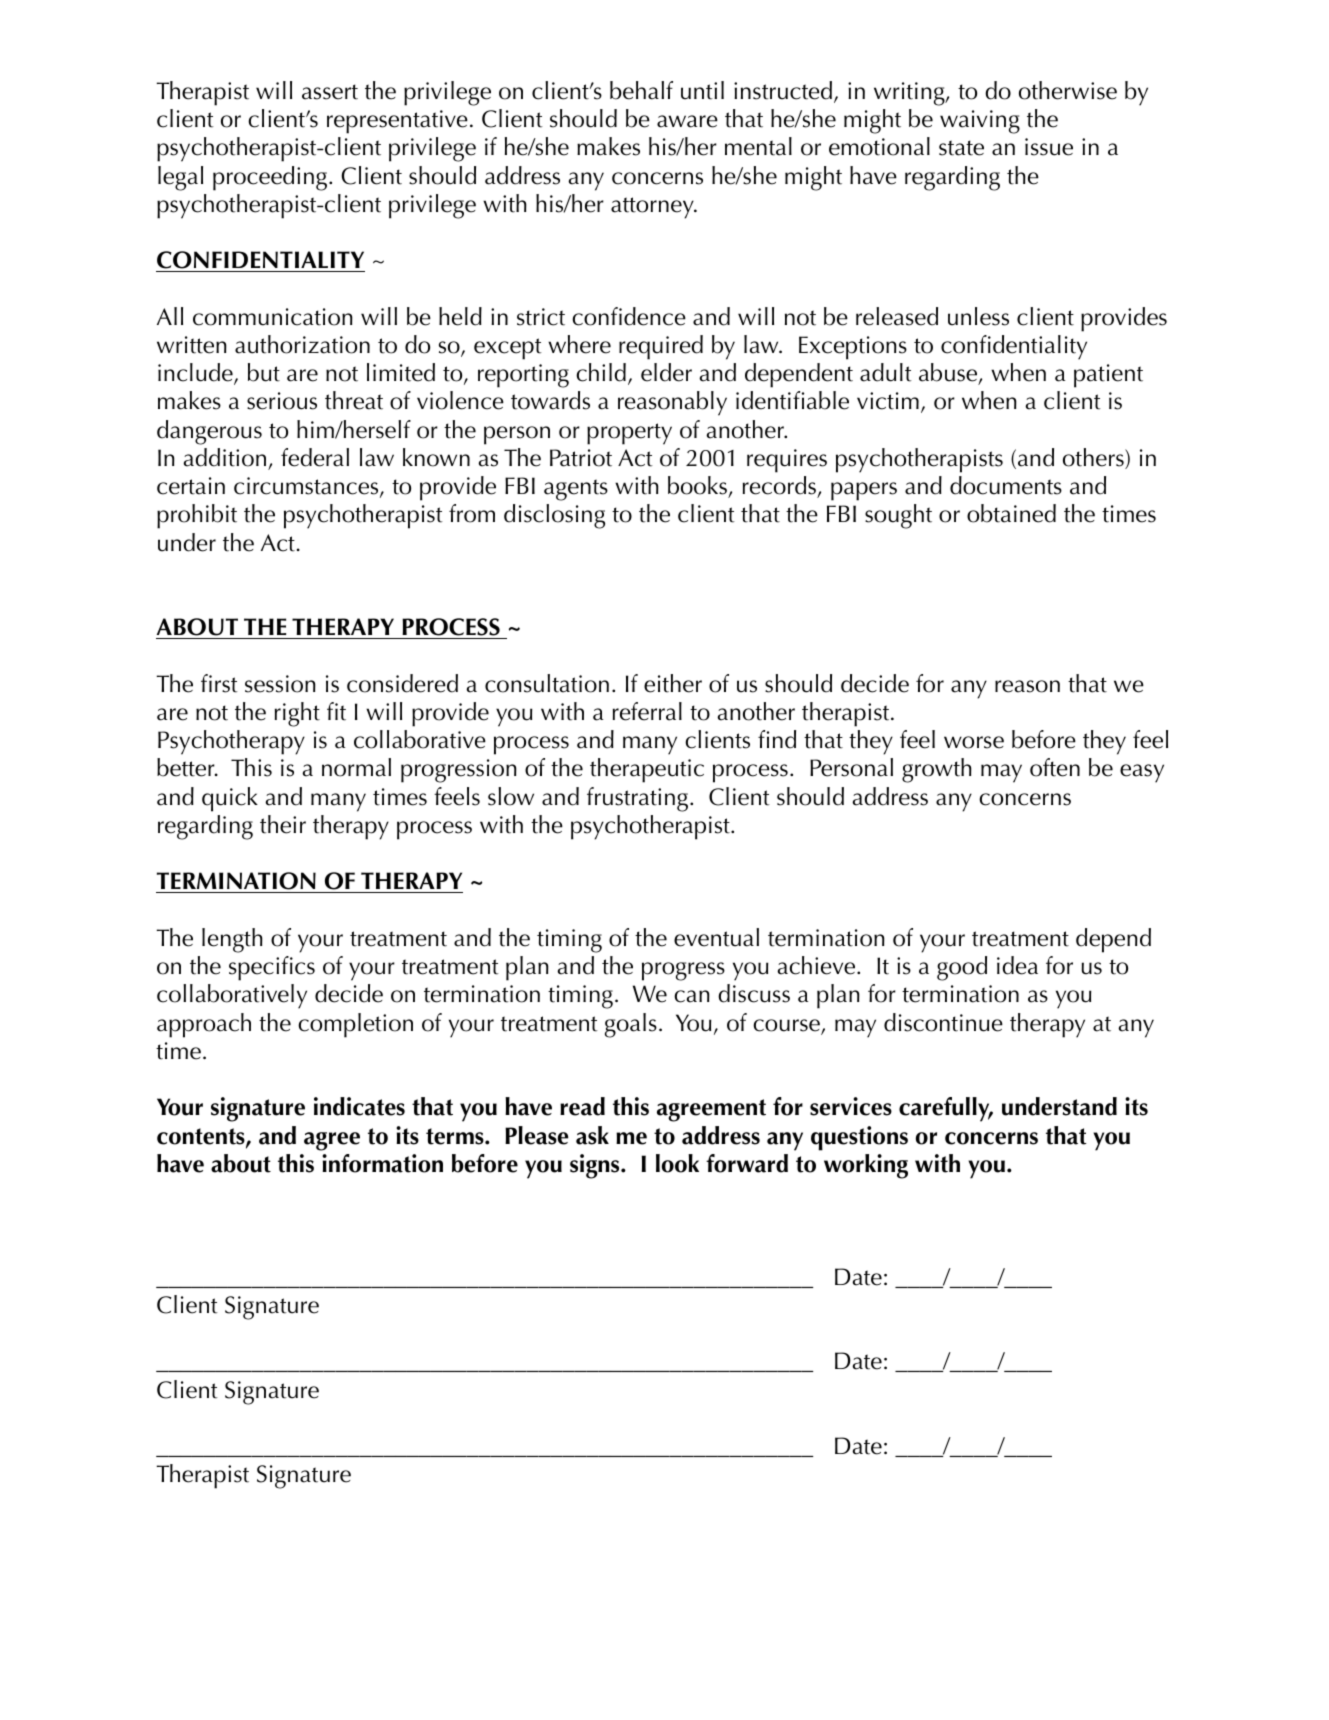 The height and width of the document is (1720, 1329). What do you see at coordinates (716, 937) in the document?
I see `eventual` at bounding box center [716, 937].
